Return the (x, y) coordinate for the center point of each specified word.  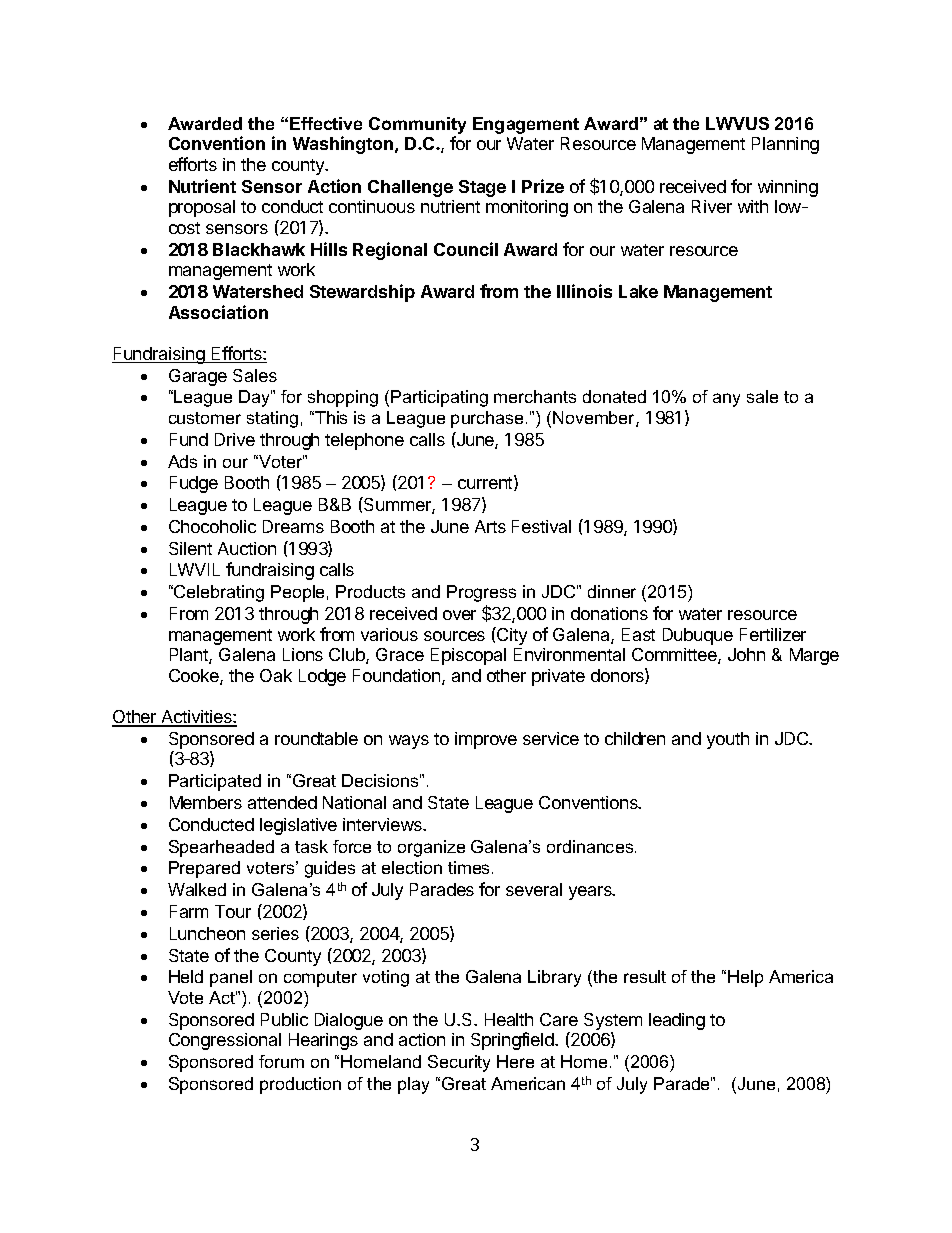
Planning (785, 145)
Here (515, 1061)
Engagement (526, 125)
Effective (326, 123)
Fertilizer (773, 634)
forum (281, 1061)
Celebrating (218, 593)
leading (677, 1021)
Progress (481, 593)
